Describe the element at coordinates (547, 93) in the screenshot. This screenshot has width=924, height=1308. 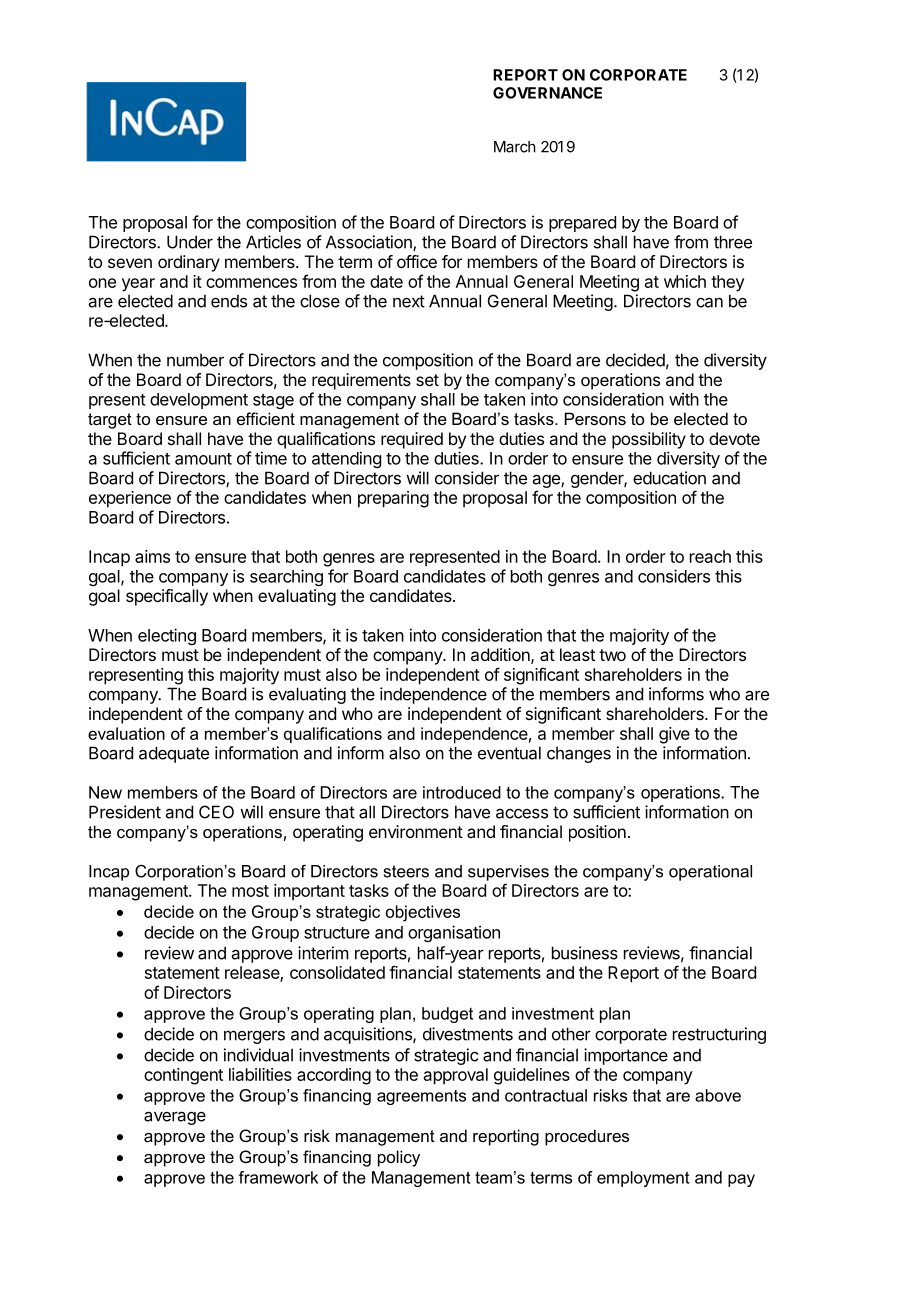
I see `GOVERNANCE` at that location.
